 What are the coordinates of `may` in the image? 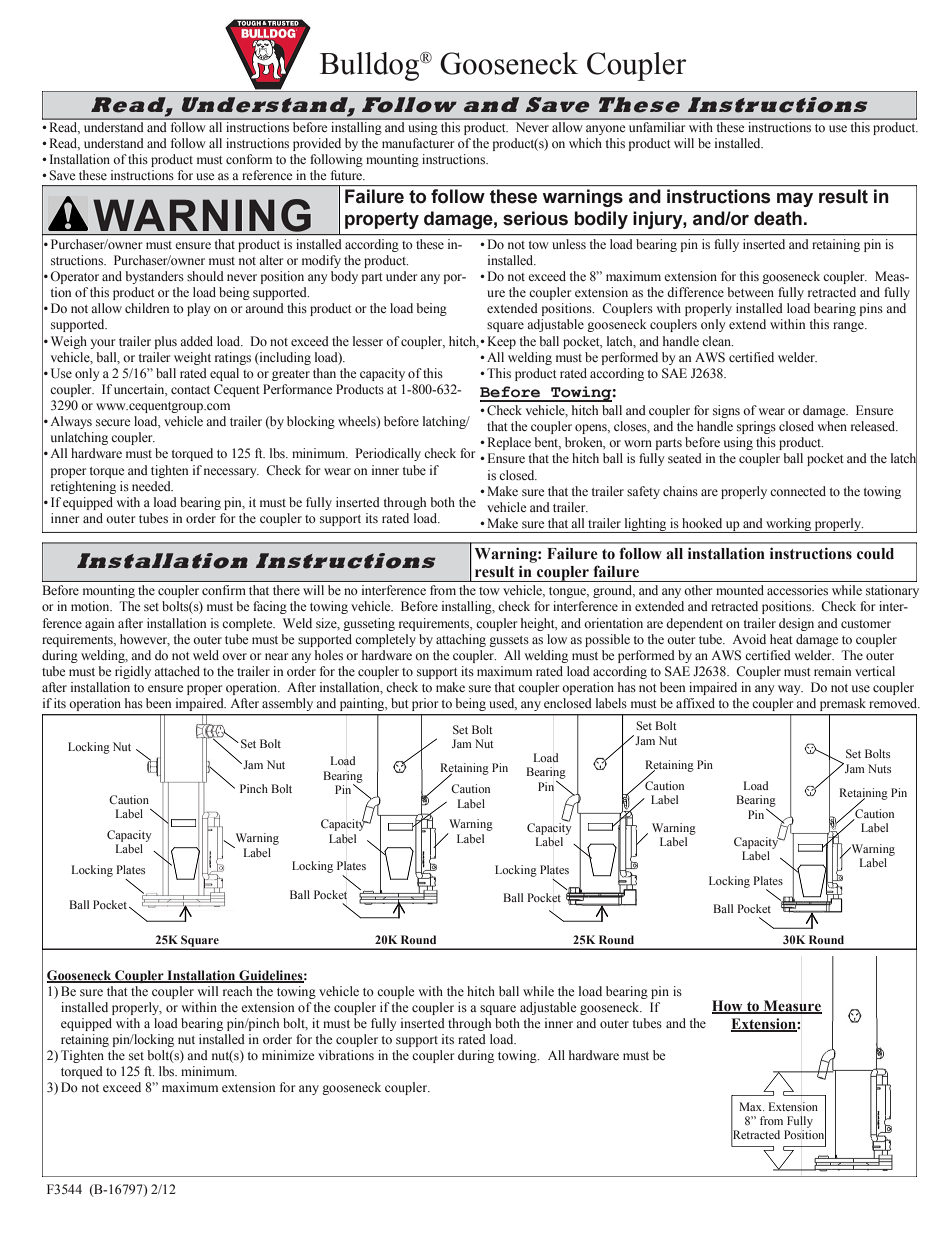 It's located at (795, 199).
